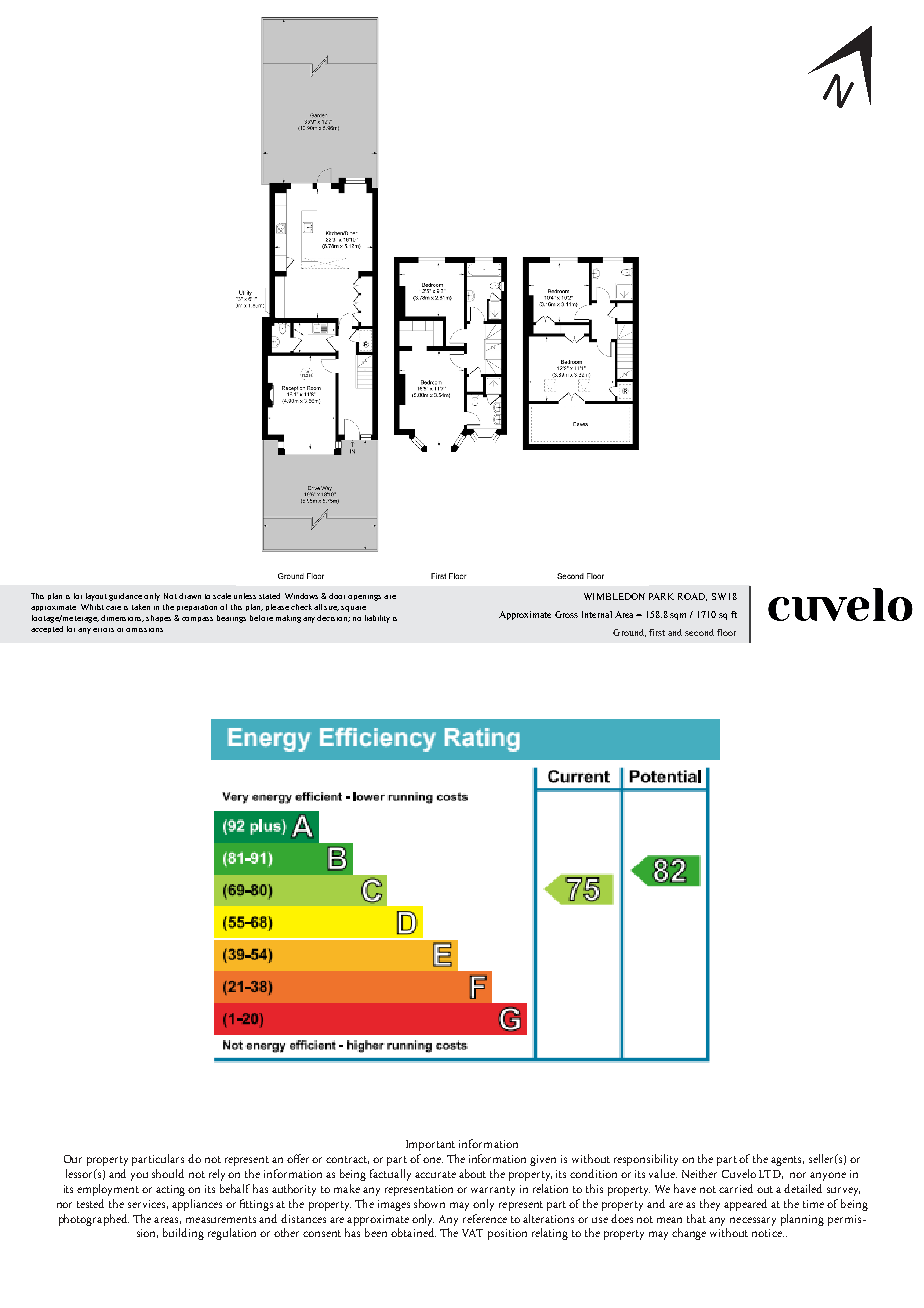 Image resolution: width=924 pixels, height=1308 pixels. I want to click on photographed, so click(94, 1220).
